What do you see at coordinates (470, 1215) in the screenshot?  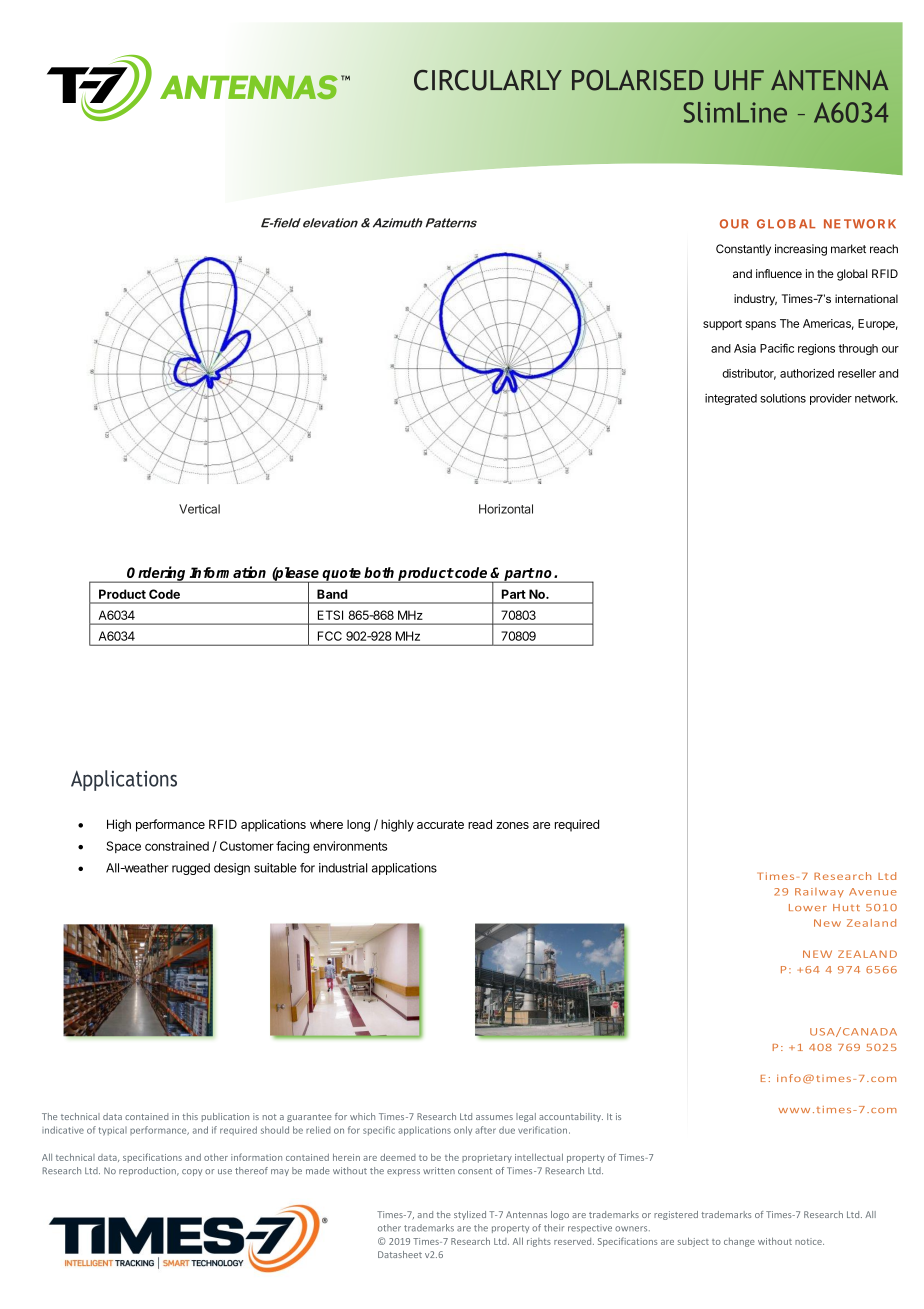 I see `stylized` at bounding box center [470, 1215].
